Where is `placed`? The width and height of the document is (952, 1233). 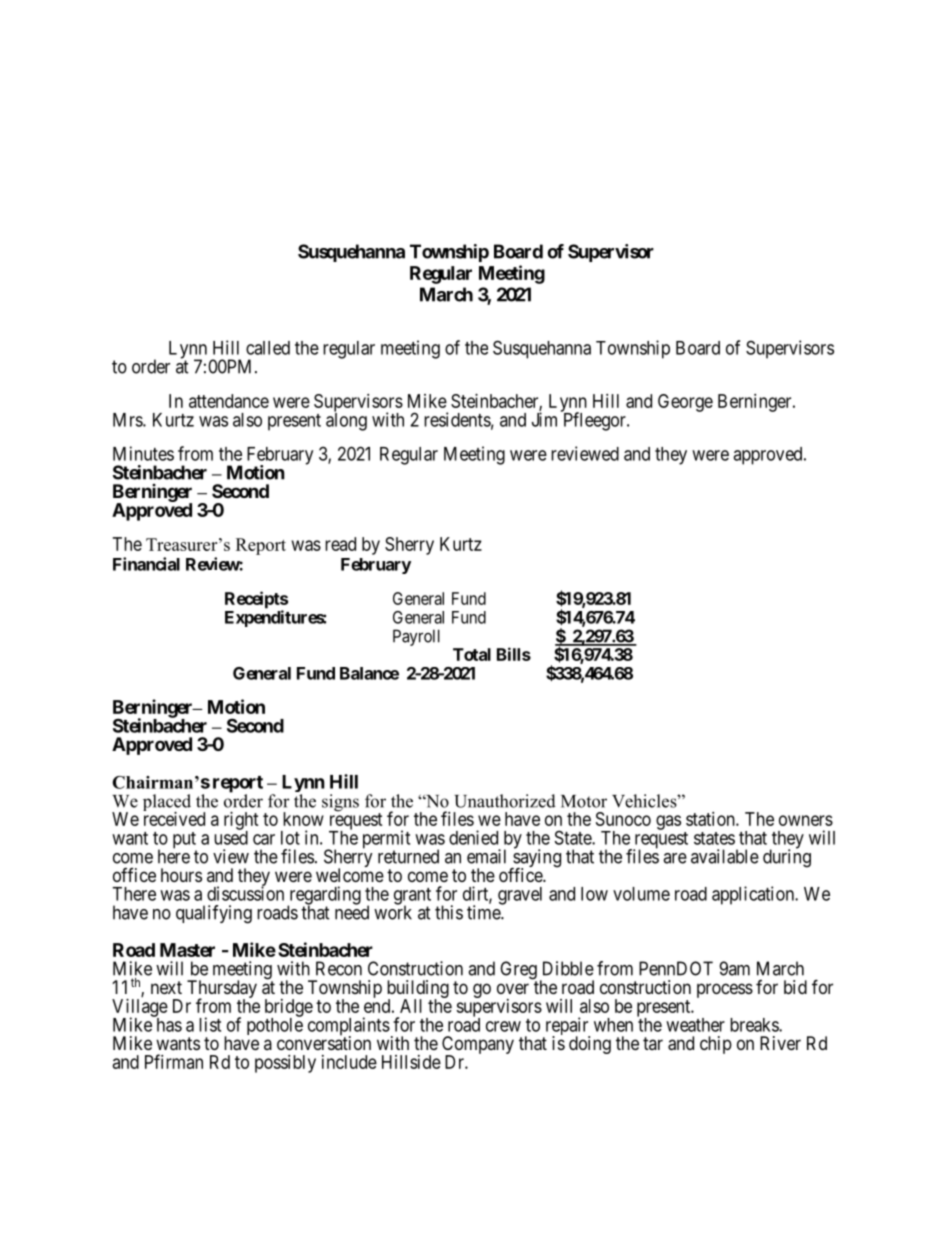
placed is located at coordinates (167, 804).
